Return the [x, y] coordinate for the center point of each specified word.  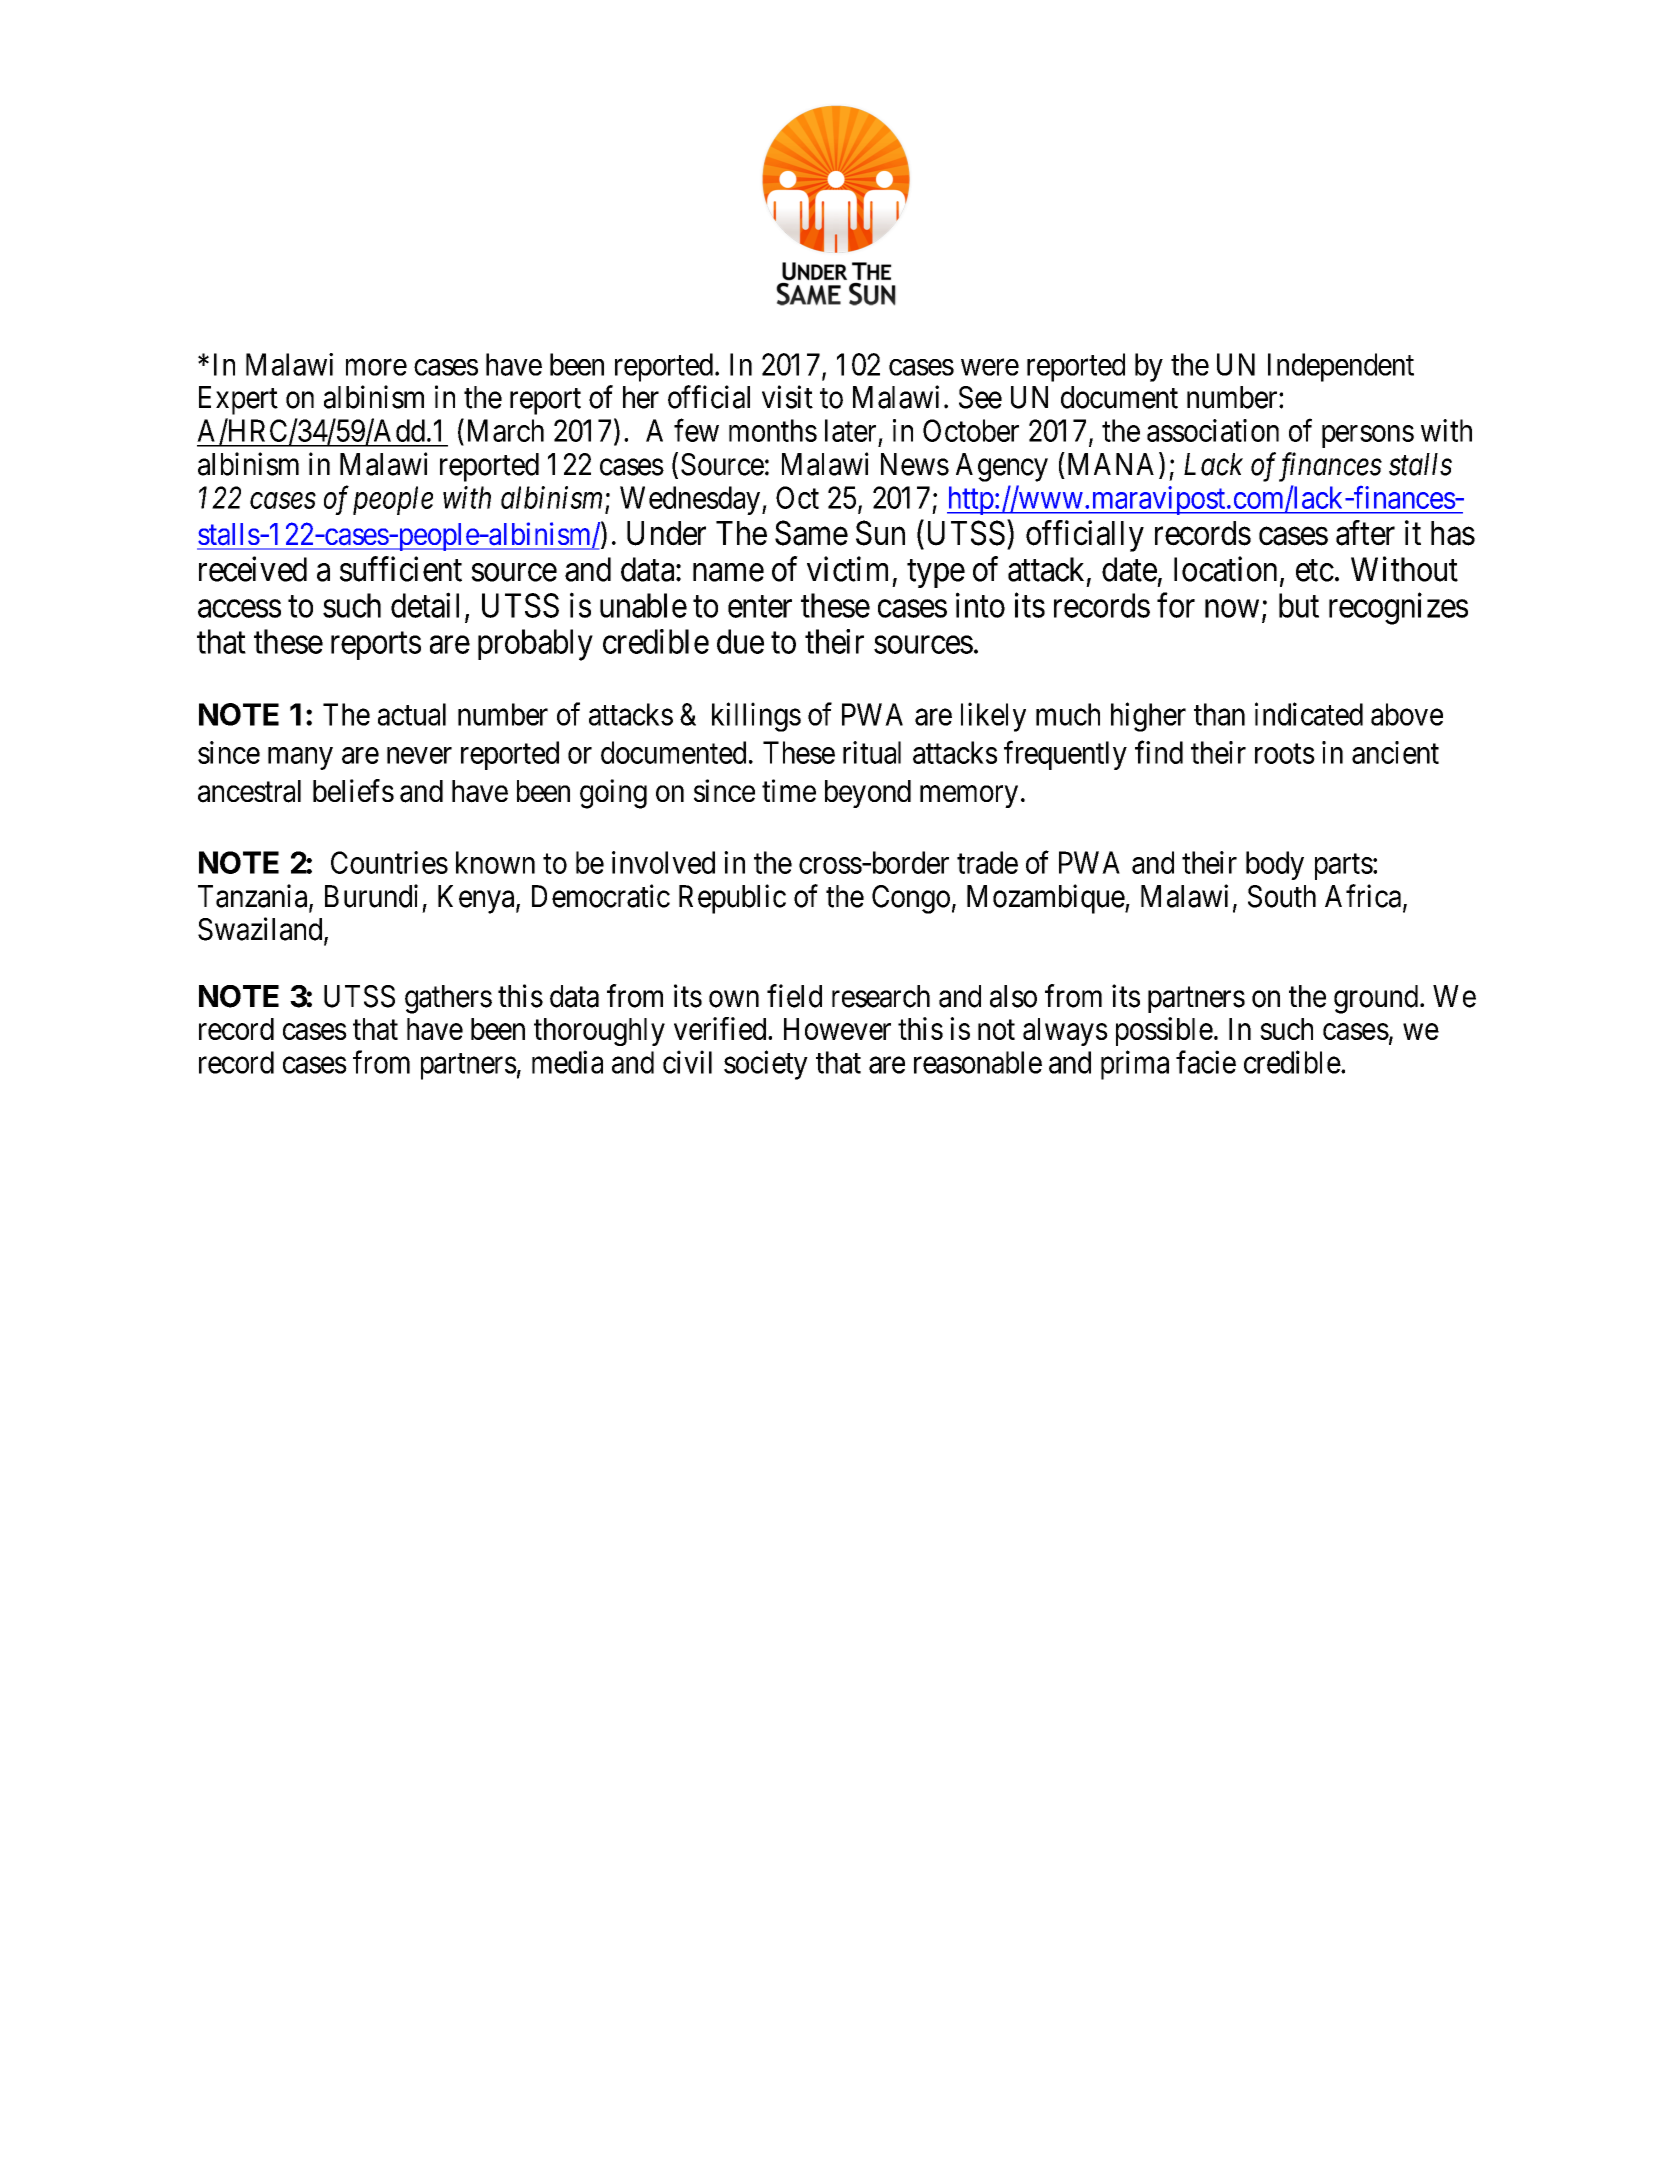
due [740, 641]
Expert [238, 400]
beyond [868, 794]
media [567, 1062]
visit [787, 397]
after [1365, 533]
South [1282, 896]
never [419, 755]
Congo [911, 899]
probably [535, 645]
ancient [1395, 752]
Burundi [371, 896]
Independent [1341, 367]
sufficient [401, 569]
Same [811, 533]
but [1299, 605]
